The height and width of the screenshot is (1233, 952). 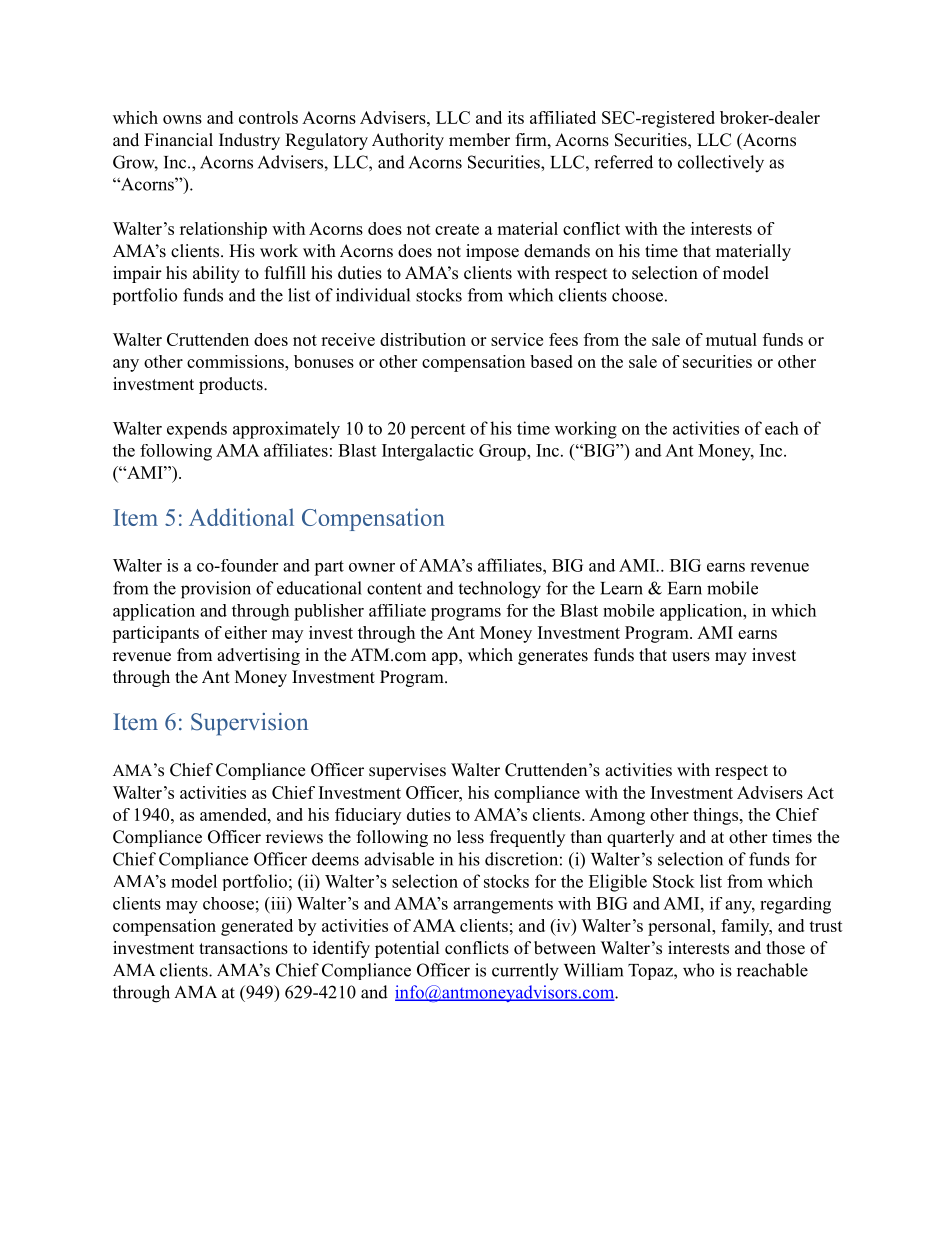 I want to click on collectively, so click(x=721, y=164).
